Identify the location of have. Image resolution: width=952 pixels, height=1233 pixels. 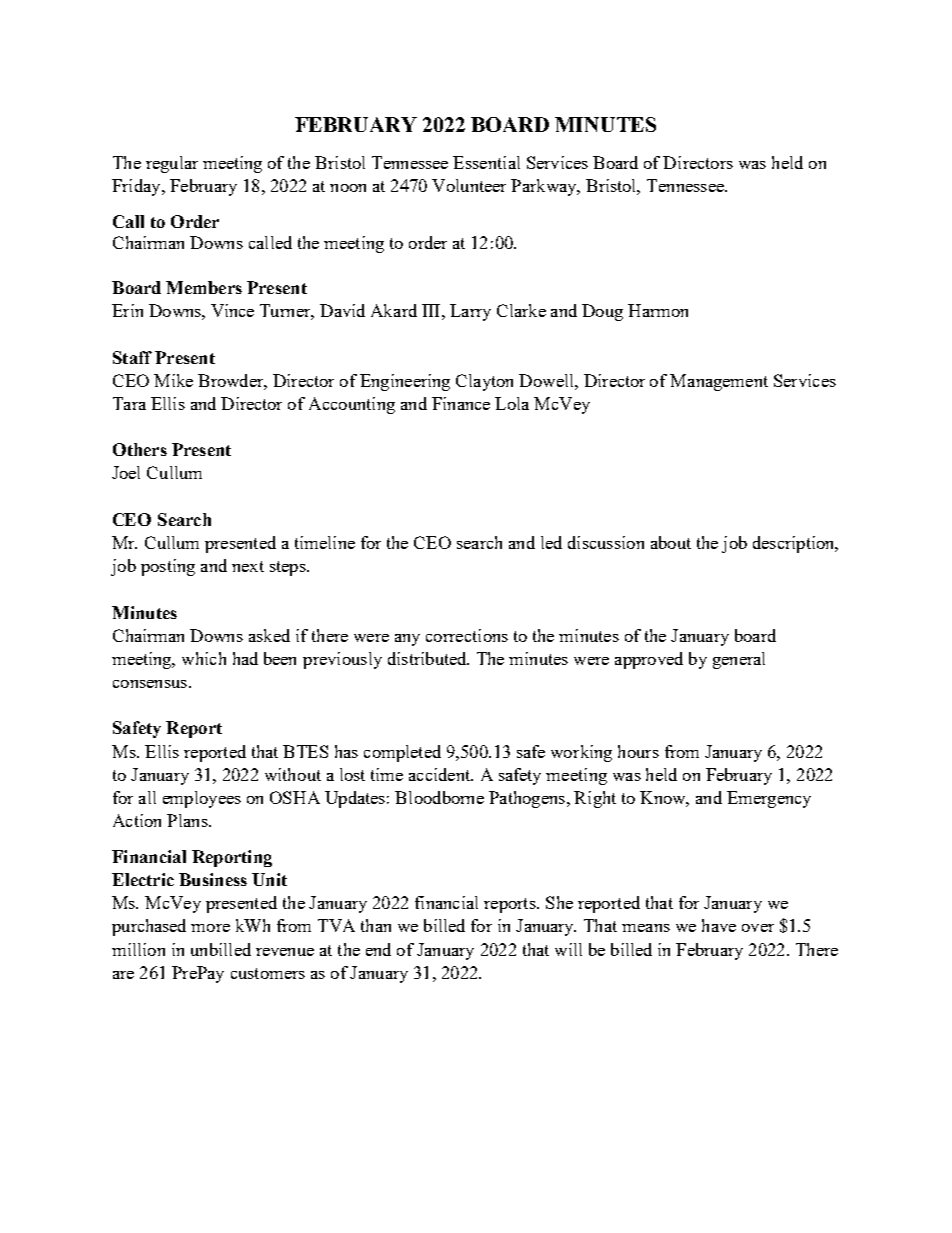
(719, 925).
